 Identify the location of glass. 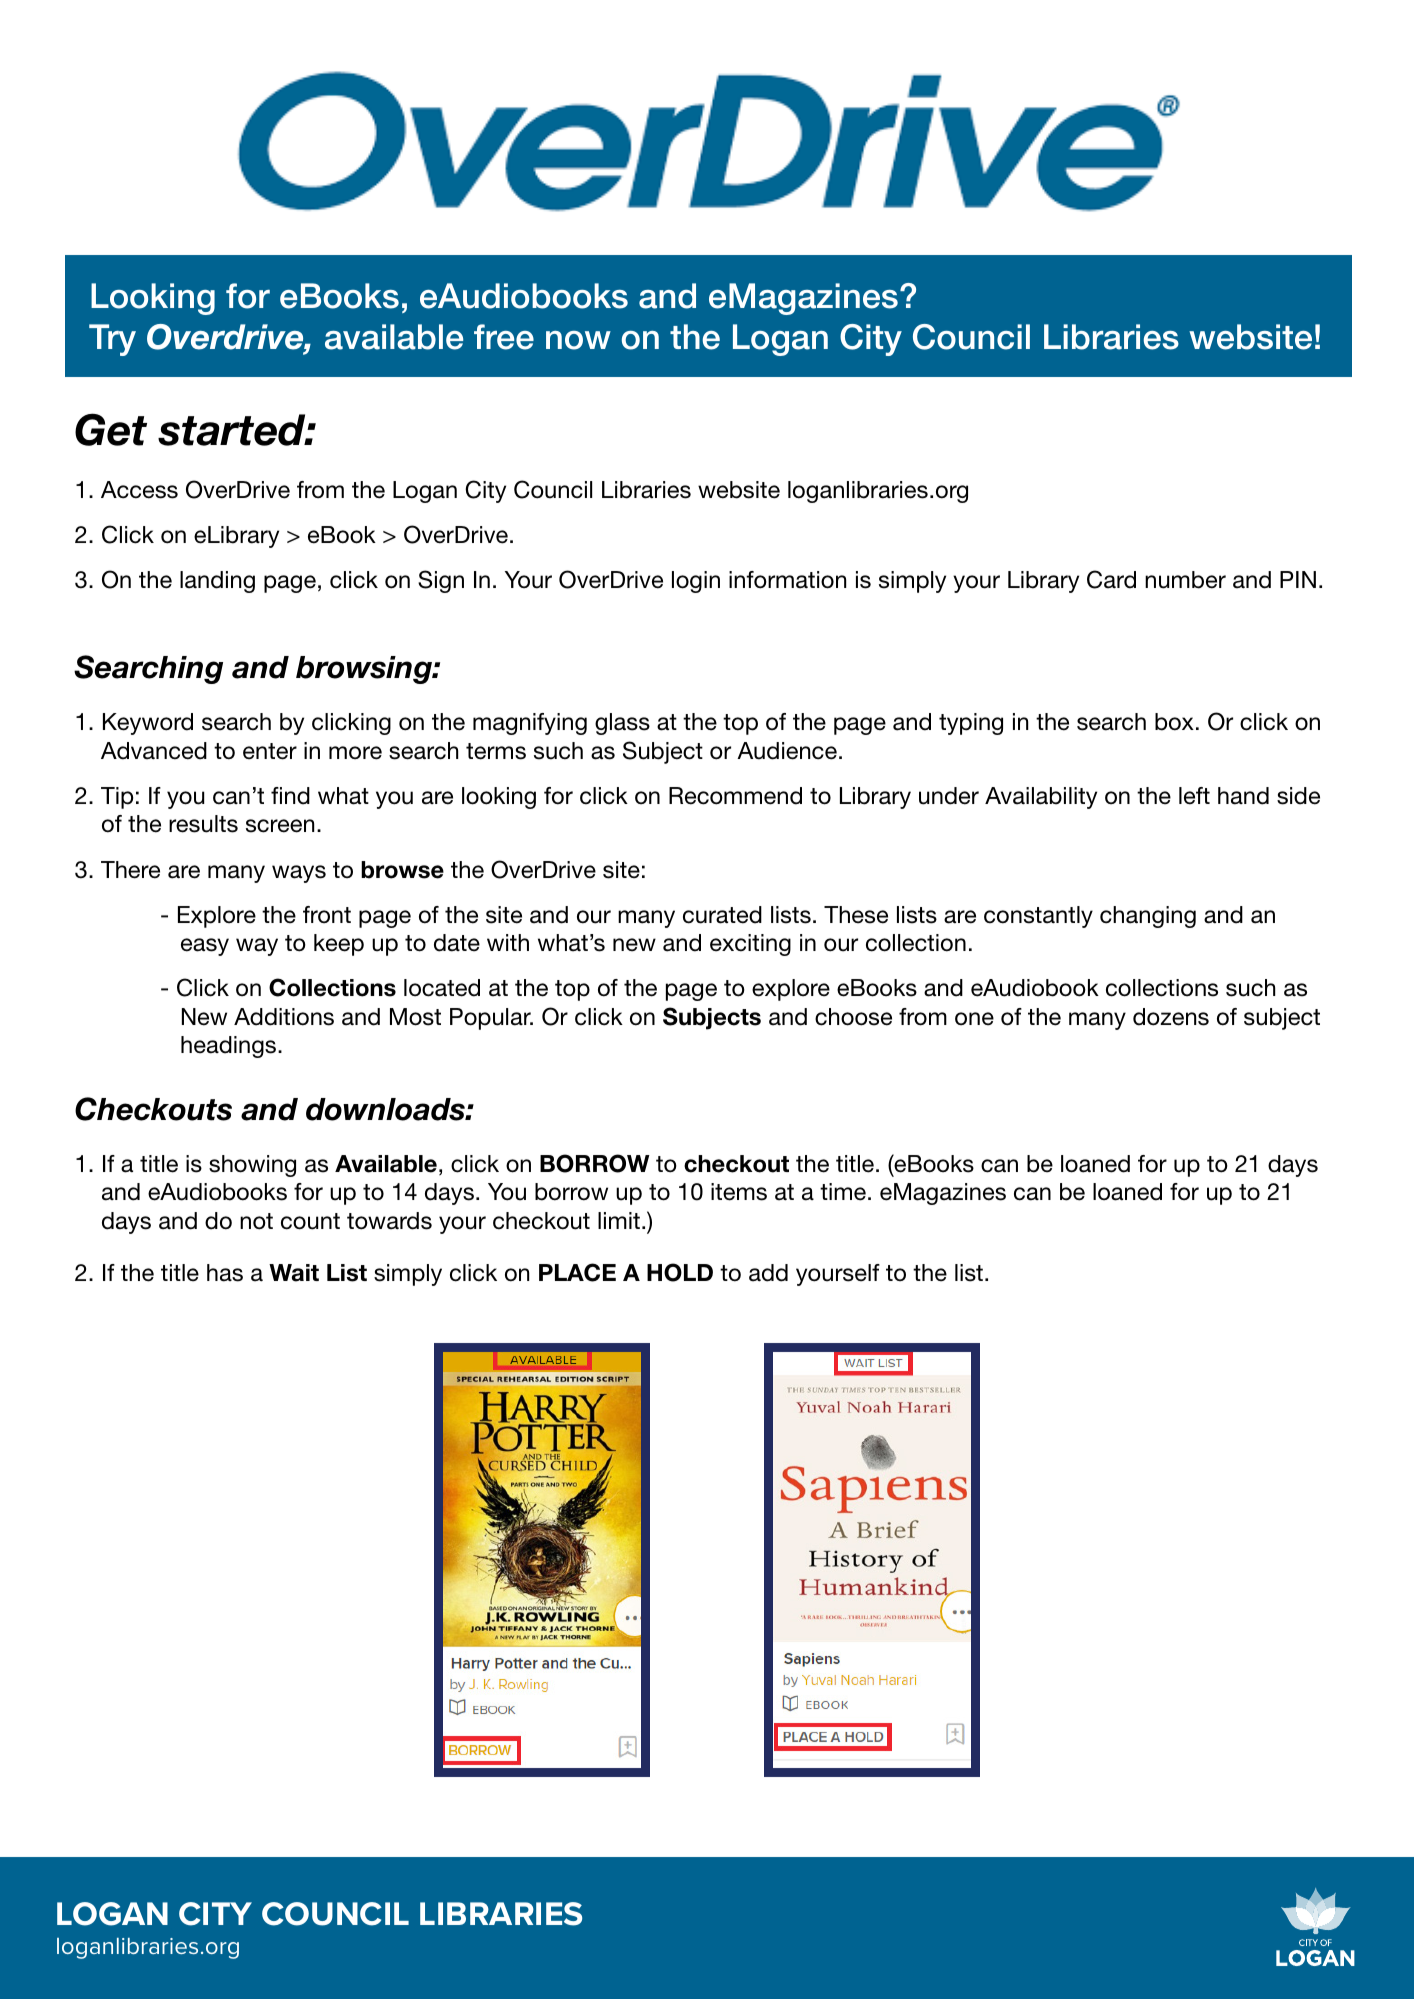
(622, 724).
